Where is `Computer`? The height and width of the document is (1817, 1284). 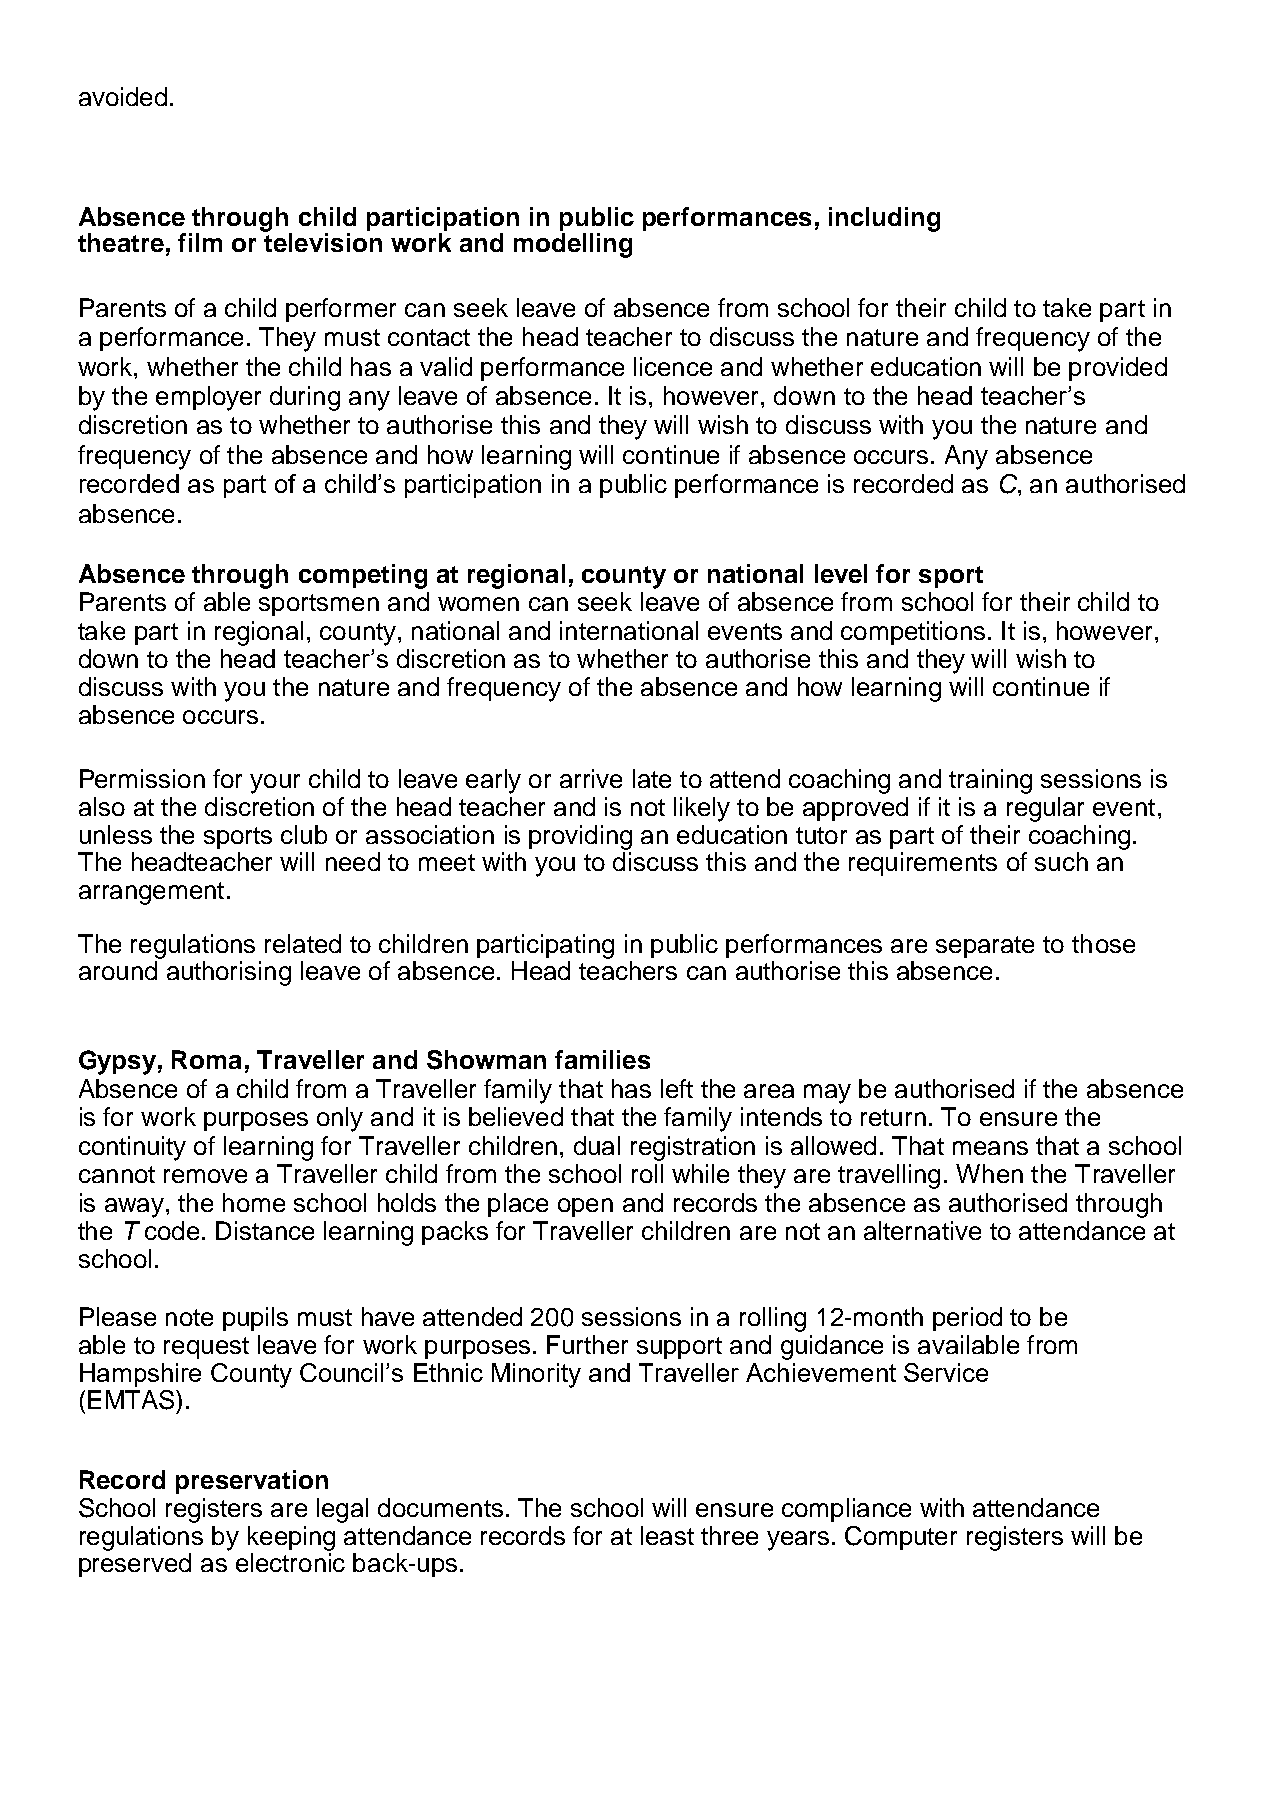
Computer is located at coordinates (901, 1538).
